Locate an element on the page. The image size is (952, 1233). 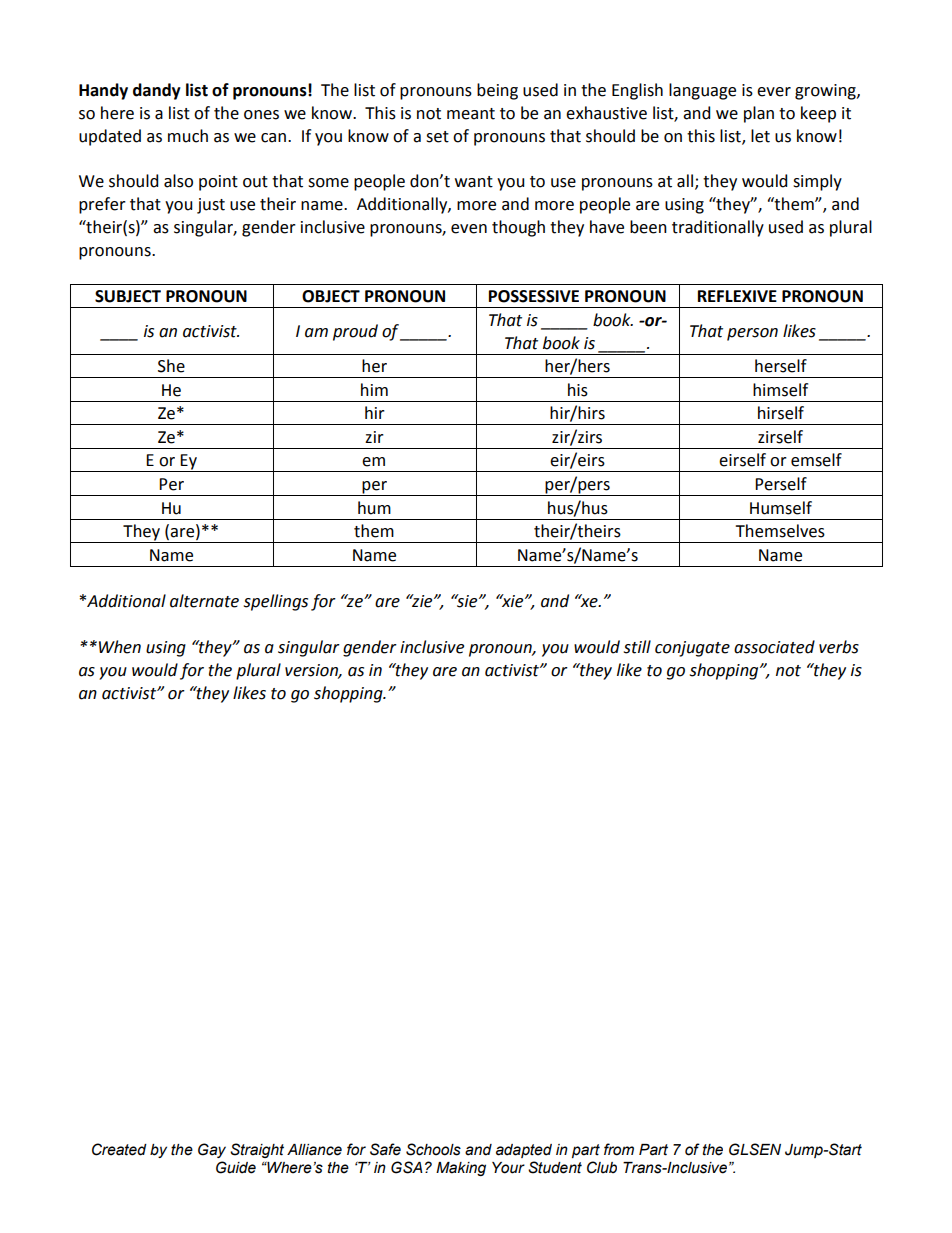
Schools is located at coordinates (433, 1149).
